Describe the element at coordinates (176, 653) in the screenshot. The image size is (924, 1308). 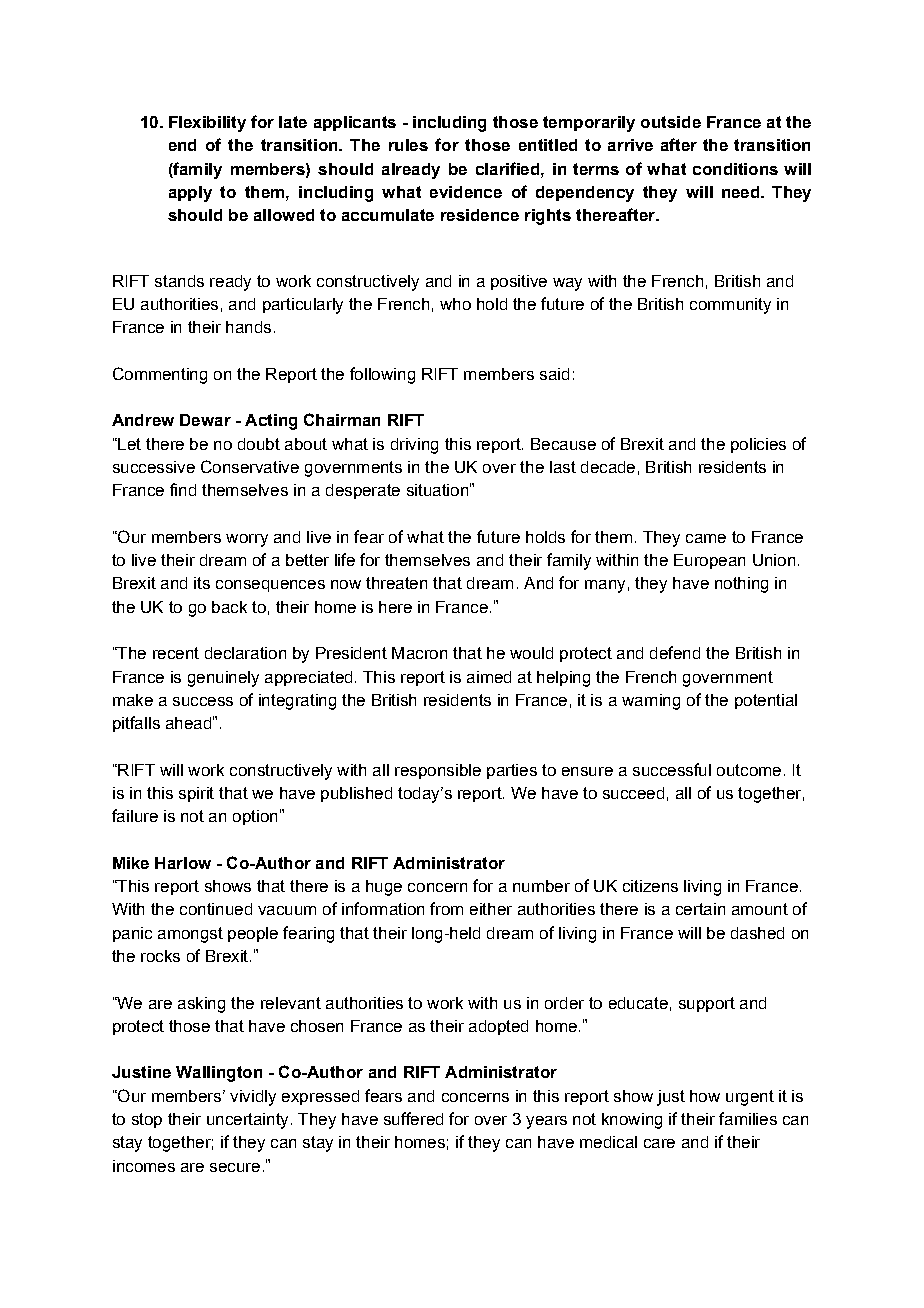
I see `recent` at that location.
